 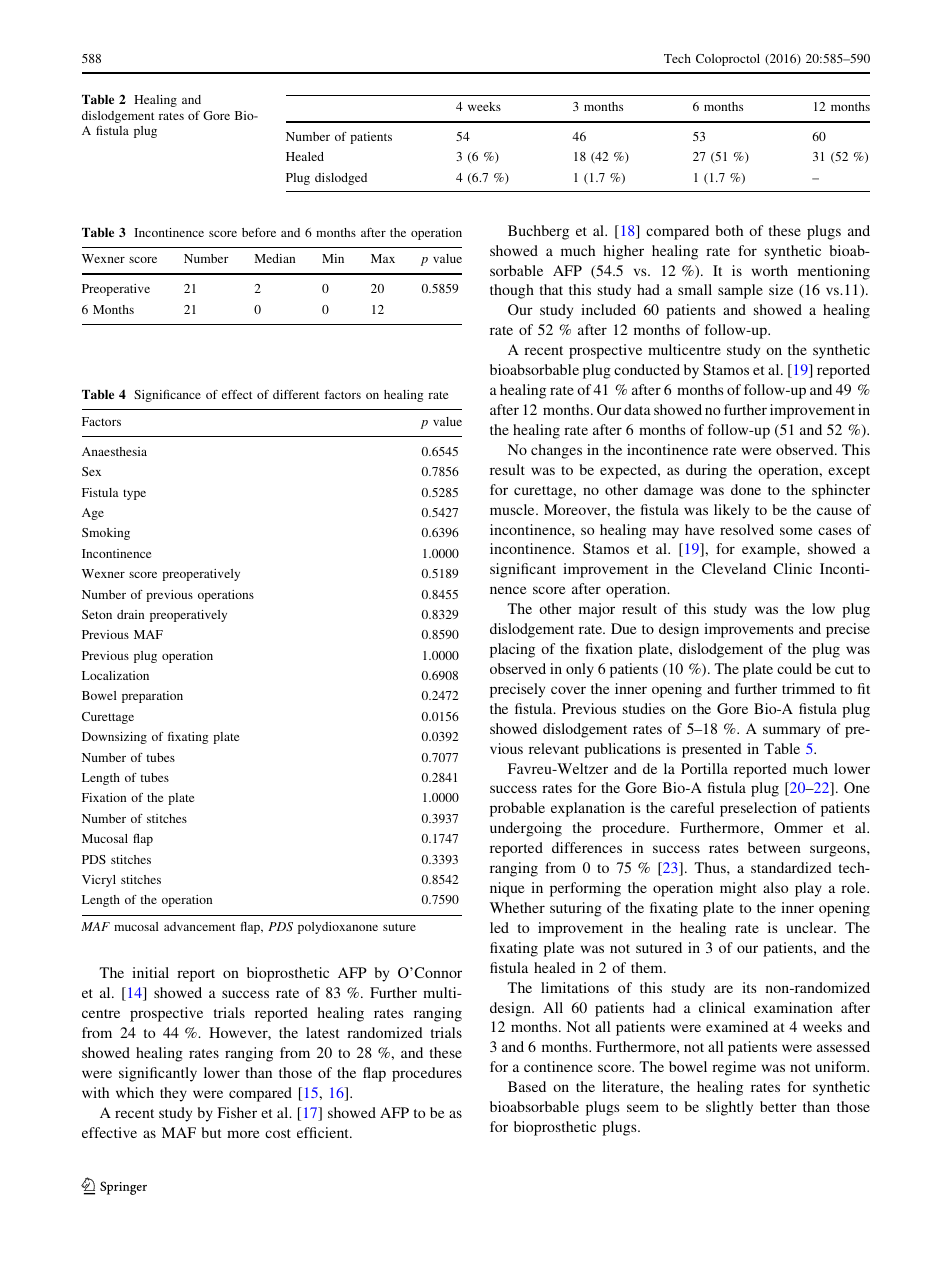 I want to click on Max, so click(x=383, y=258).
